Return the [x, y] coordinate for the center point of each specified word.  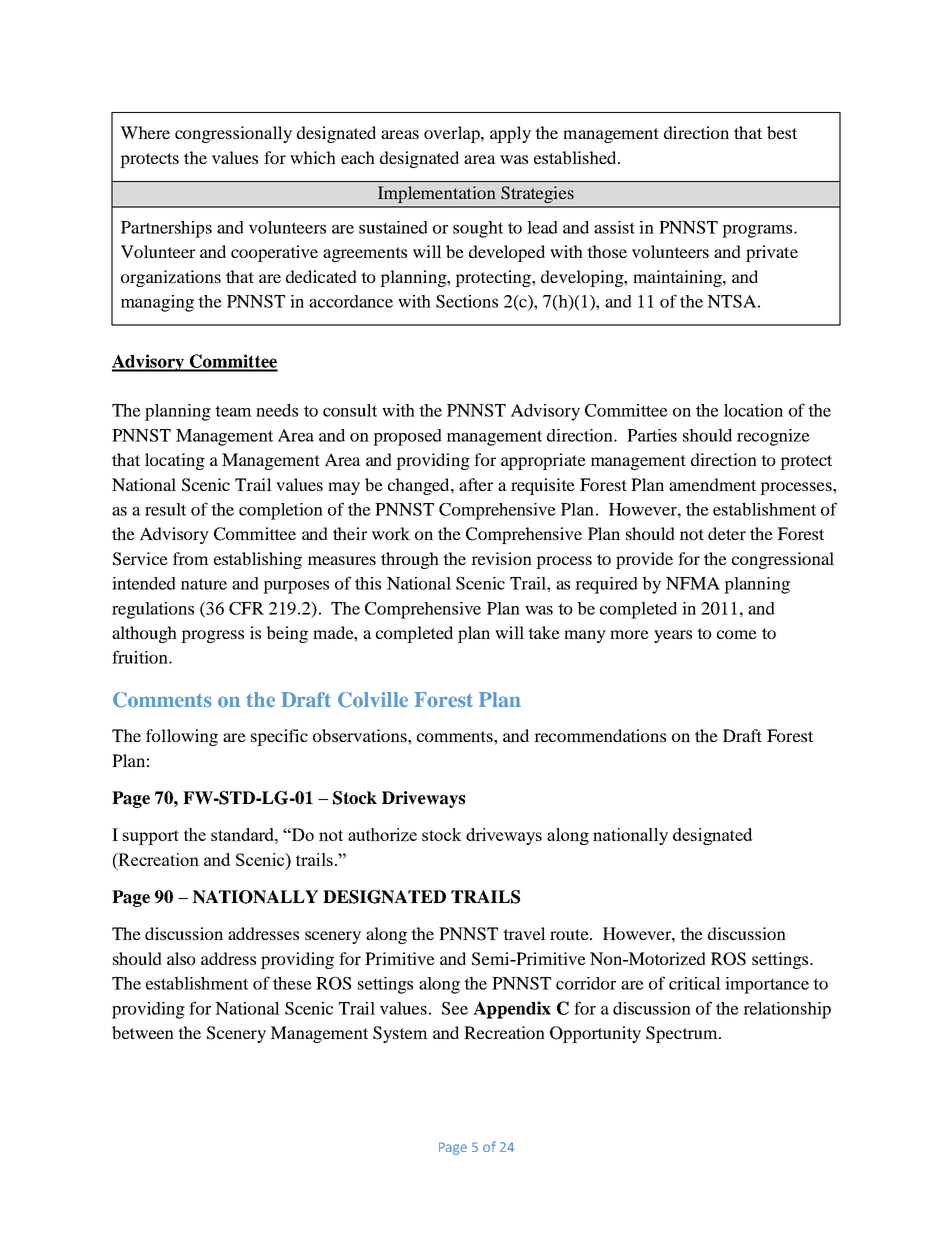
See [455, 1008]
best [782, 132]
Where [145, 132]
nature [204, 584]
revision [501, 558]
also [181, 958]
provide [644, 560]
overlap [453, 134]
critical [695, 983]
